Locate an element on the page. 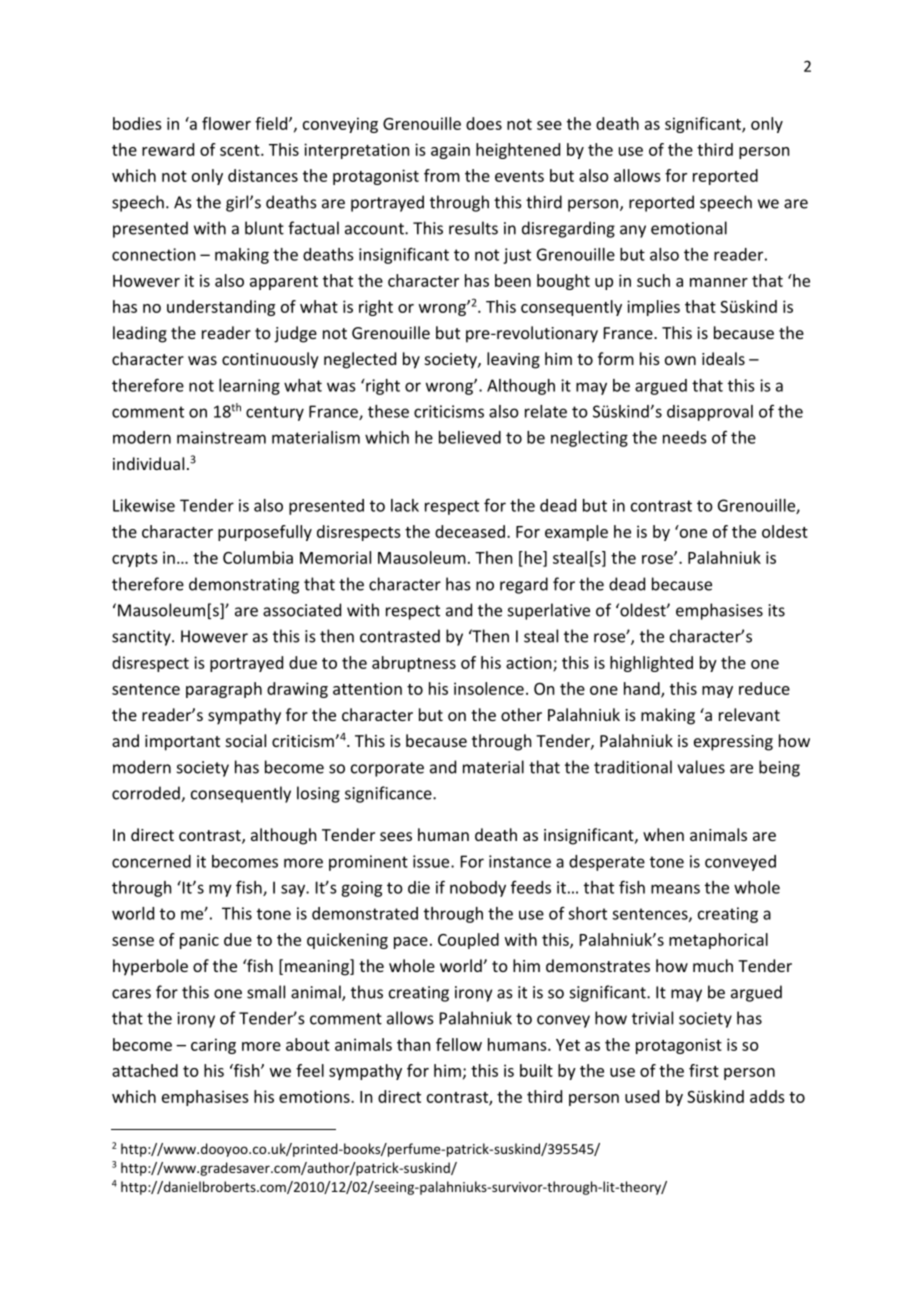 The width and height of the page is (924, 1308). abruptness is located at coordinates (414, 664).
